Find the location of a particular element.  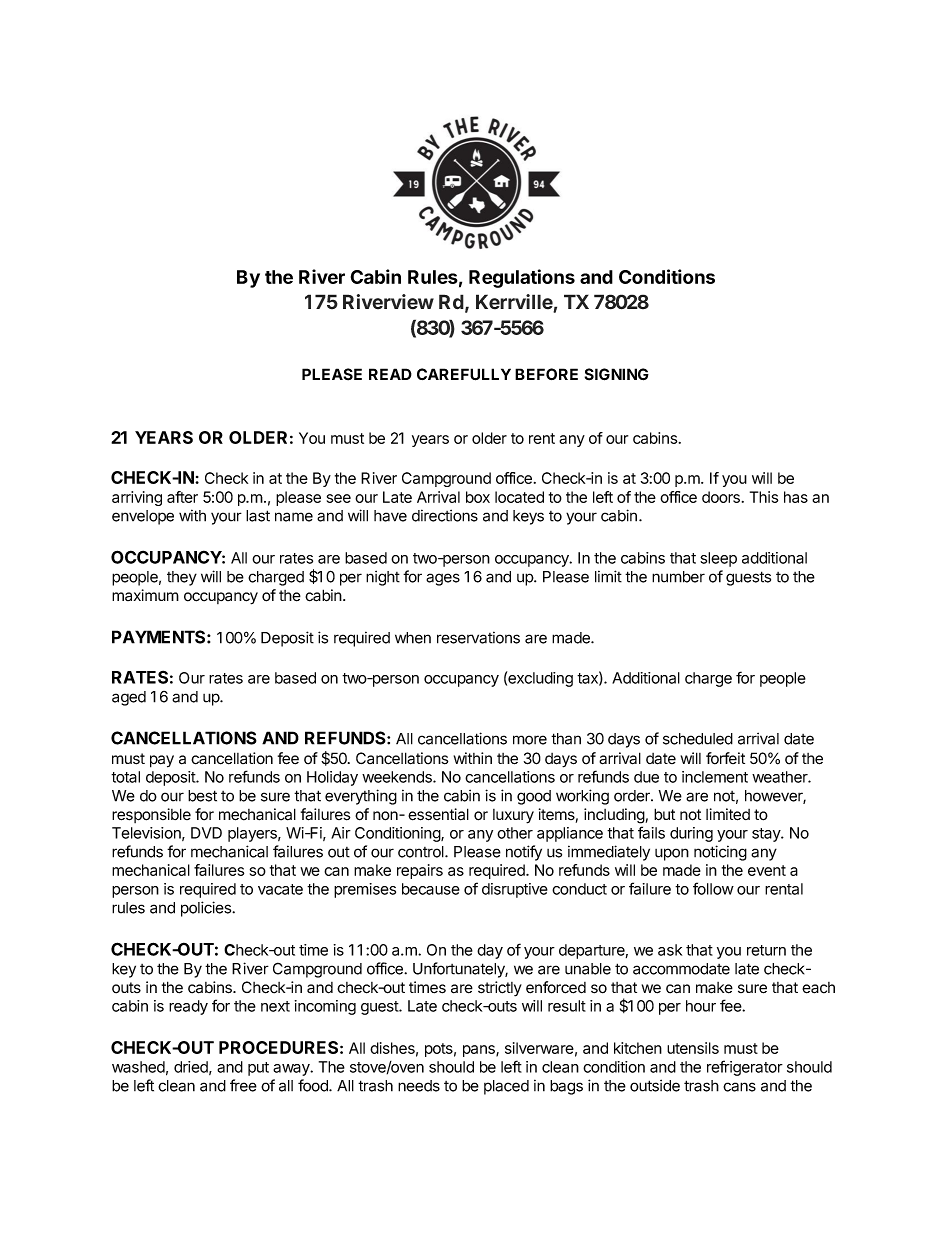

put is located at coordinates (258, 1069).
